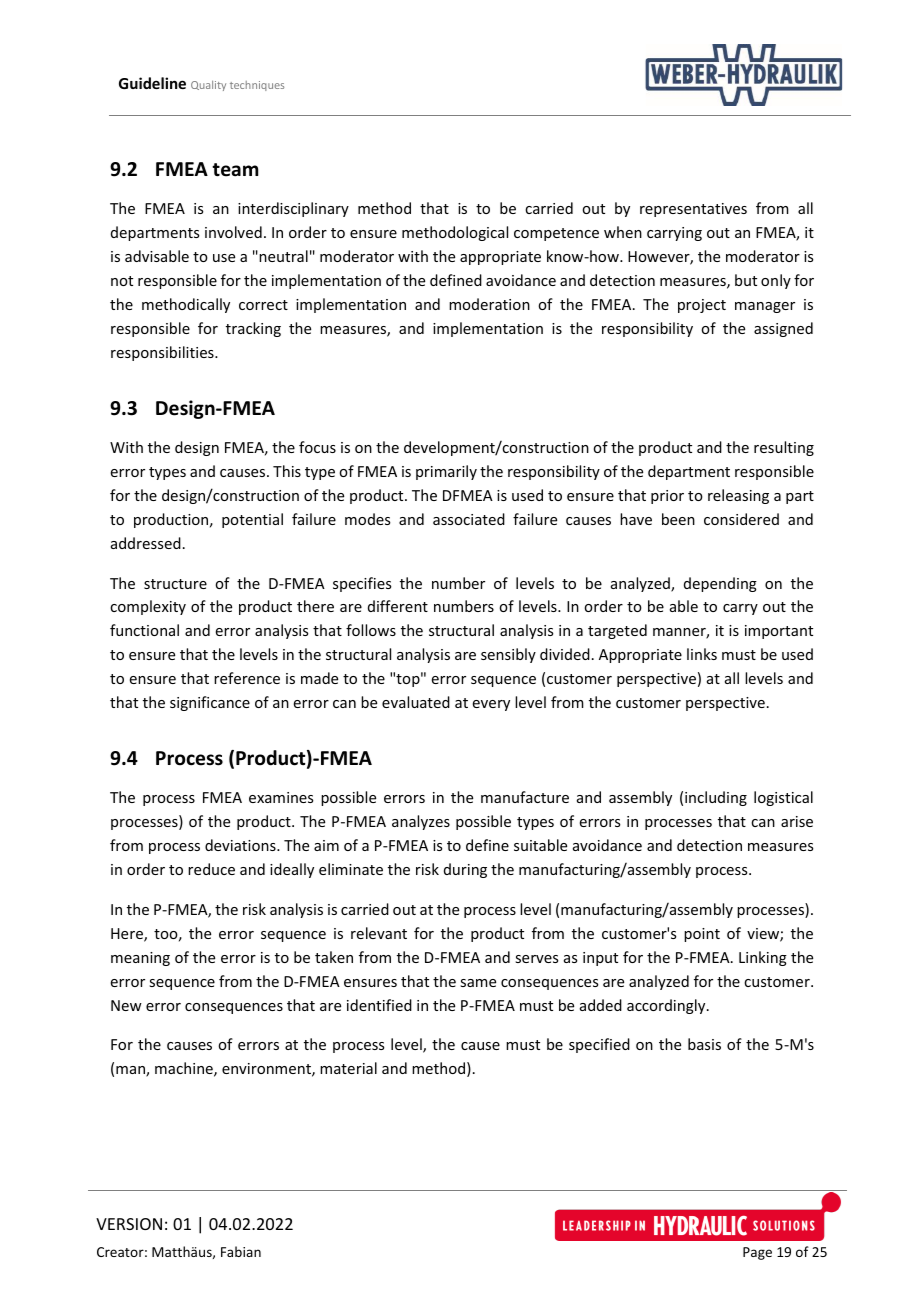  What do you see at coordinates (208, 86) in the document?
I see `Quality` at bounding box center [208, 86].
